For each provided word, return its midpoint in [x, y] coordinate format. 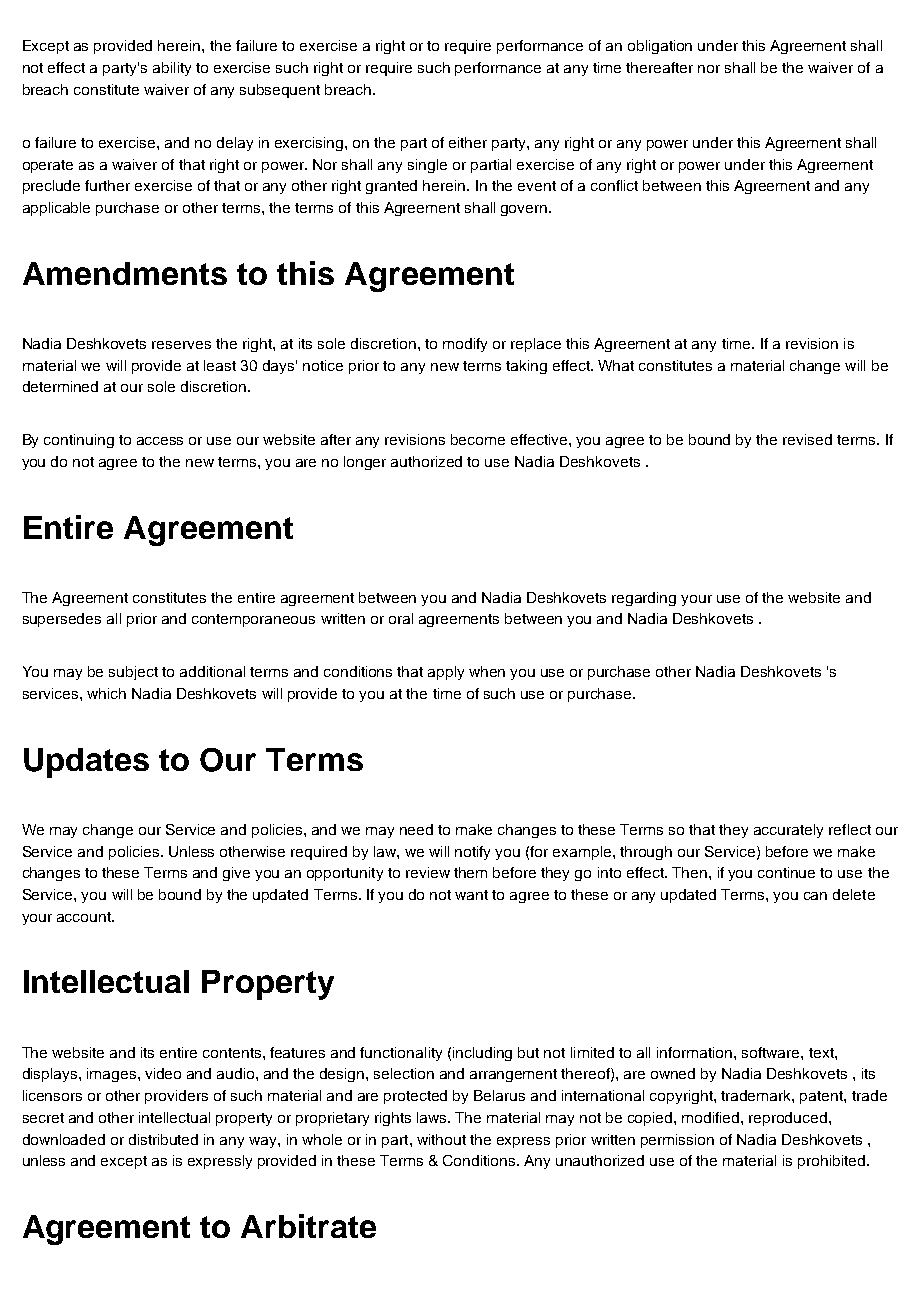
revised [807, 439]
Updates [86, 763]
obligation [660, 47]
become [478, 439]
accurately [788, 831]
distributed [163, 1139]
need [416, 829]
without [441, 1139]
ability [172, 69]
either [468, 142]
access [160, 441]
